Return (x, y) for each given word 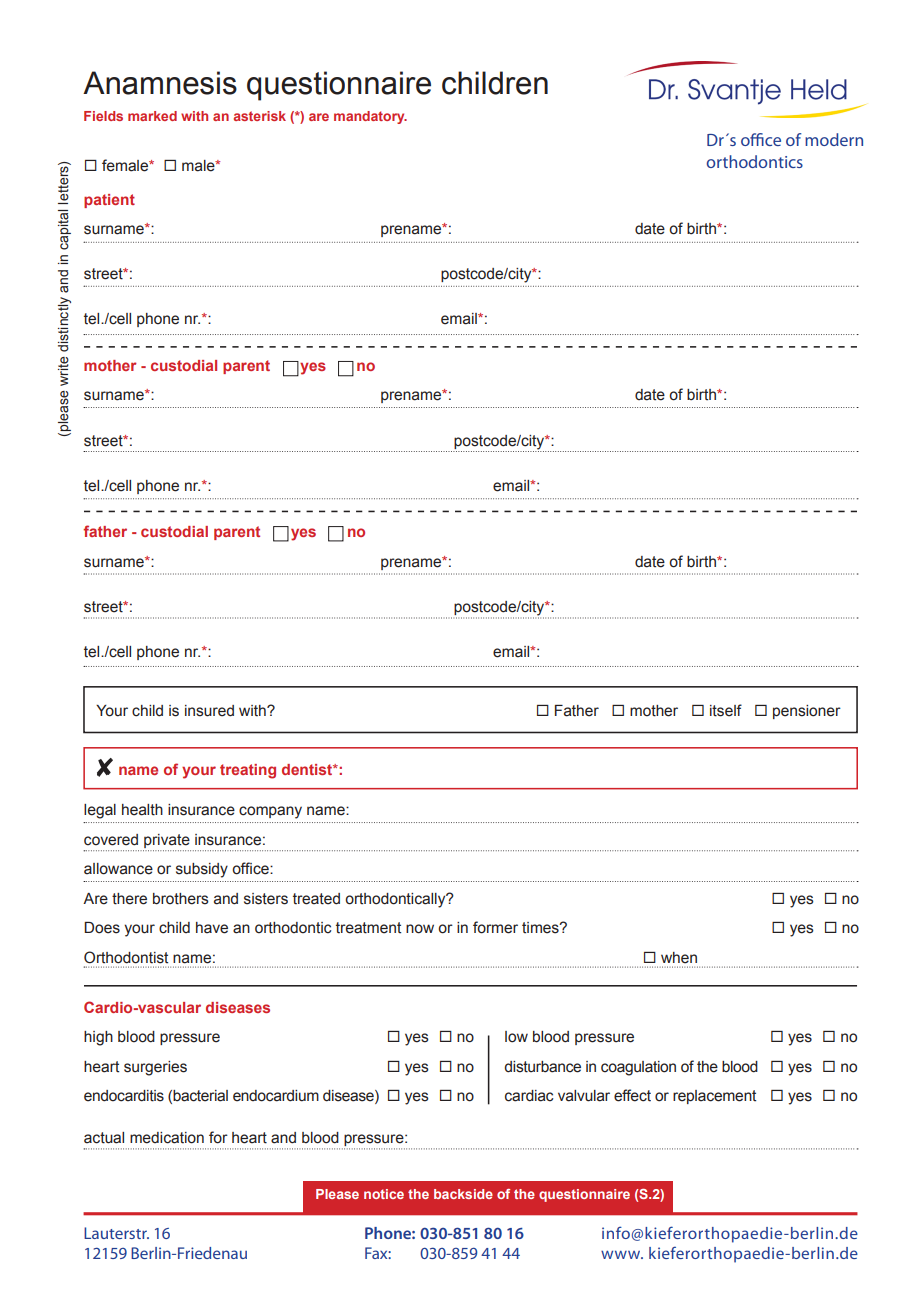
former (495, 927)
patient (109, 201)
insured (209, 711)
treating (248, 771)
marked (152, 116)
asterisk (260, 116)
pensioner (807, 712)
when (679, 958)
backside (463, 1194)
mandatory (370, 117)
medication (167, 1138)
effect (632, 1095)
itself (726, 710)
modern (834, 139)
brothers (181, 899)
